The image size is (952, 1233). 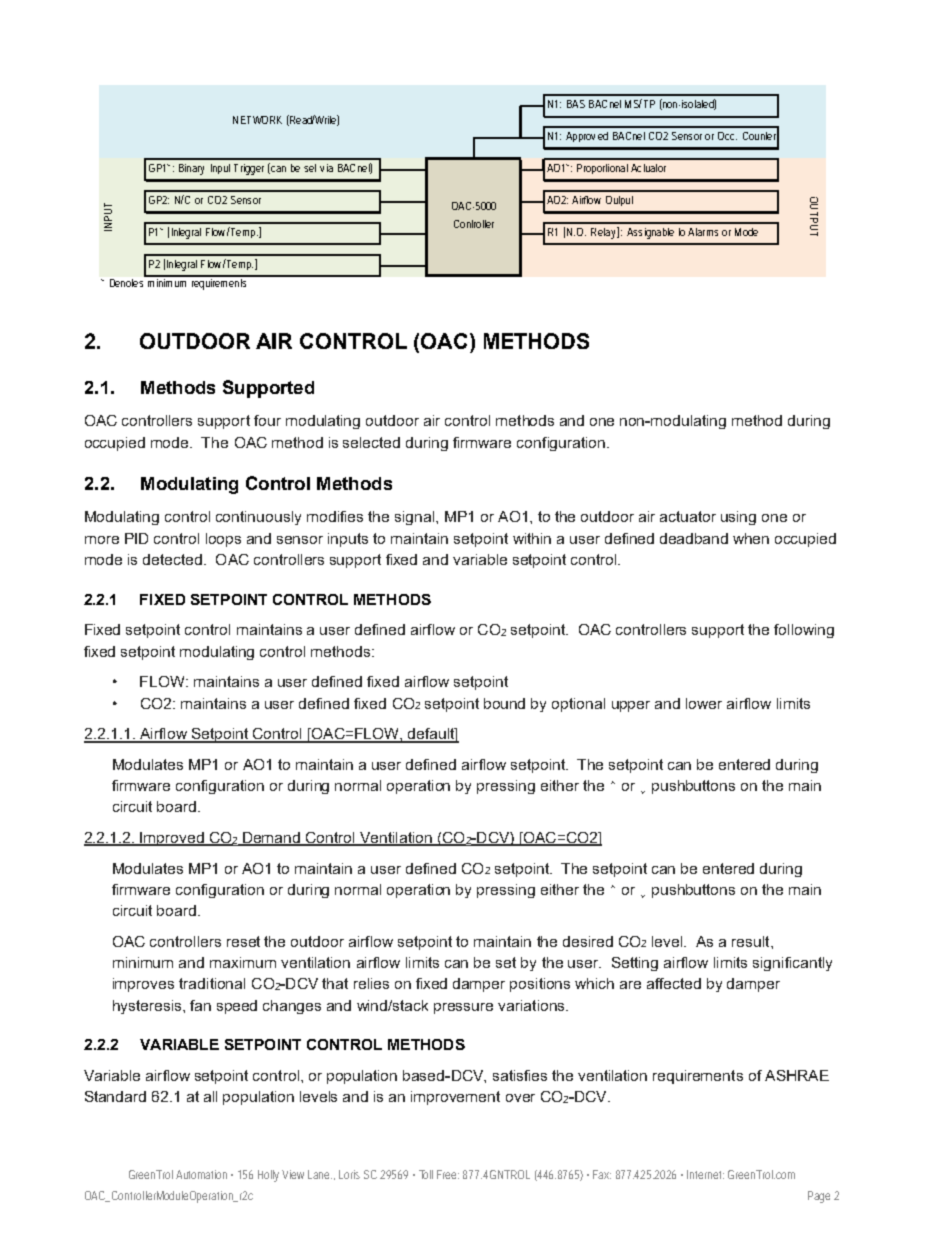 I want to click on lower, so click(x=704, y=703).
